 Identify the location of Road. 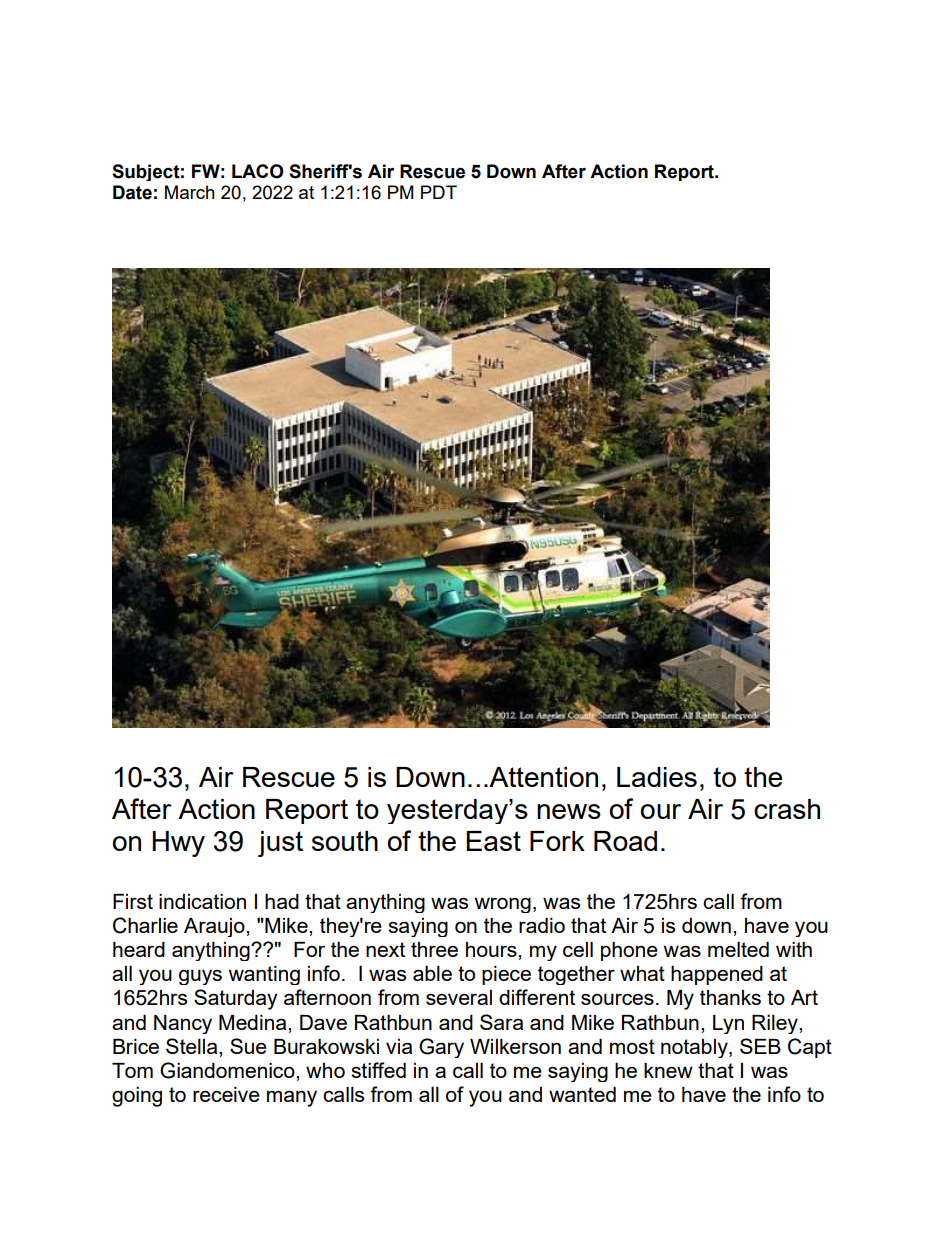
(625, 841).
